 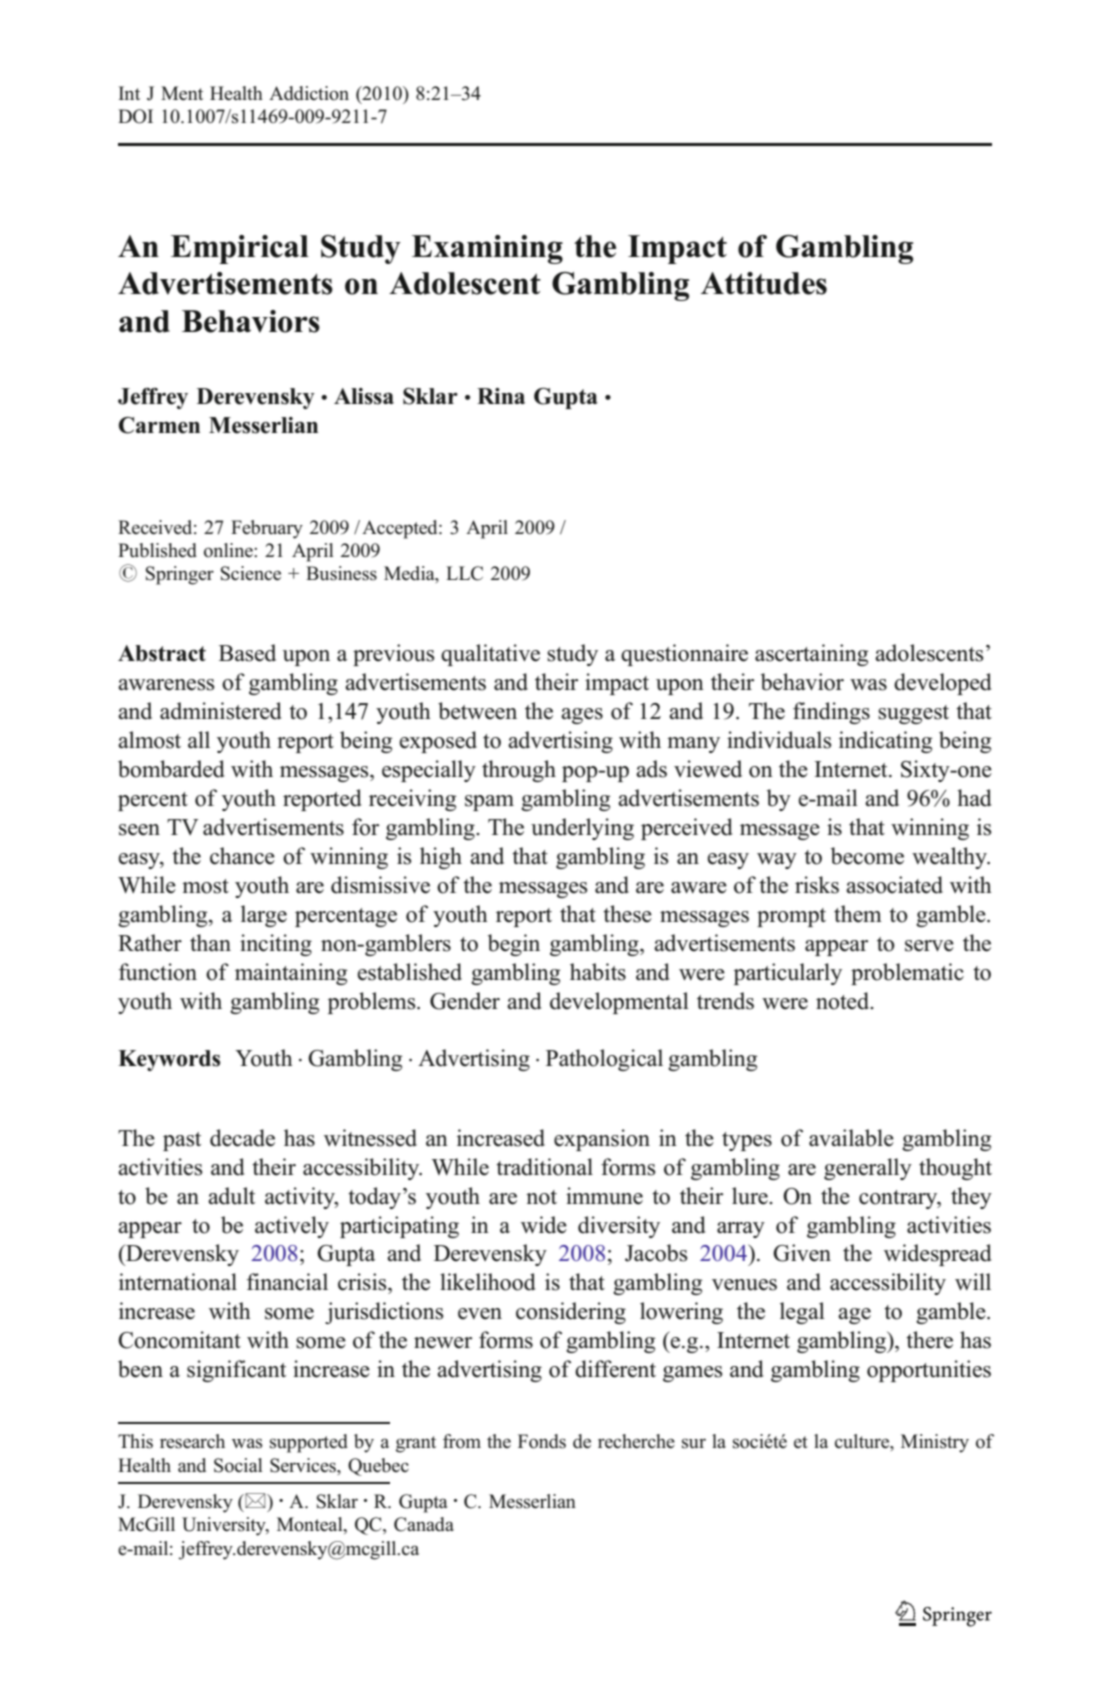 What do you see at coordinates (604, 1060) in the document?
I see `Pathological` at bounding box center [604, 1060].
